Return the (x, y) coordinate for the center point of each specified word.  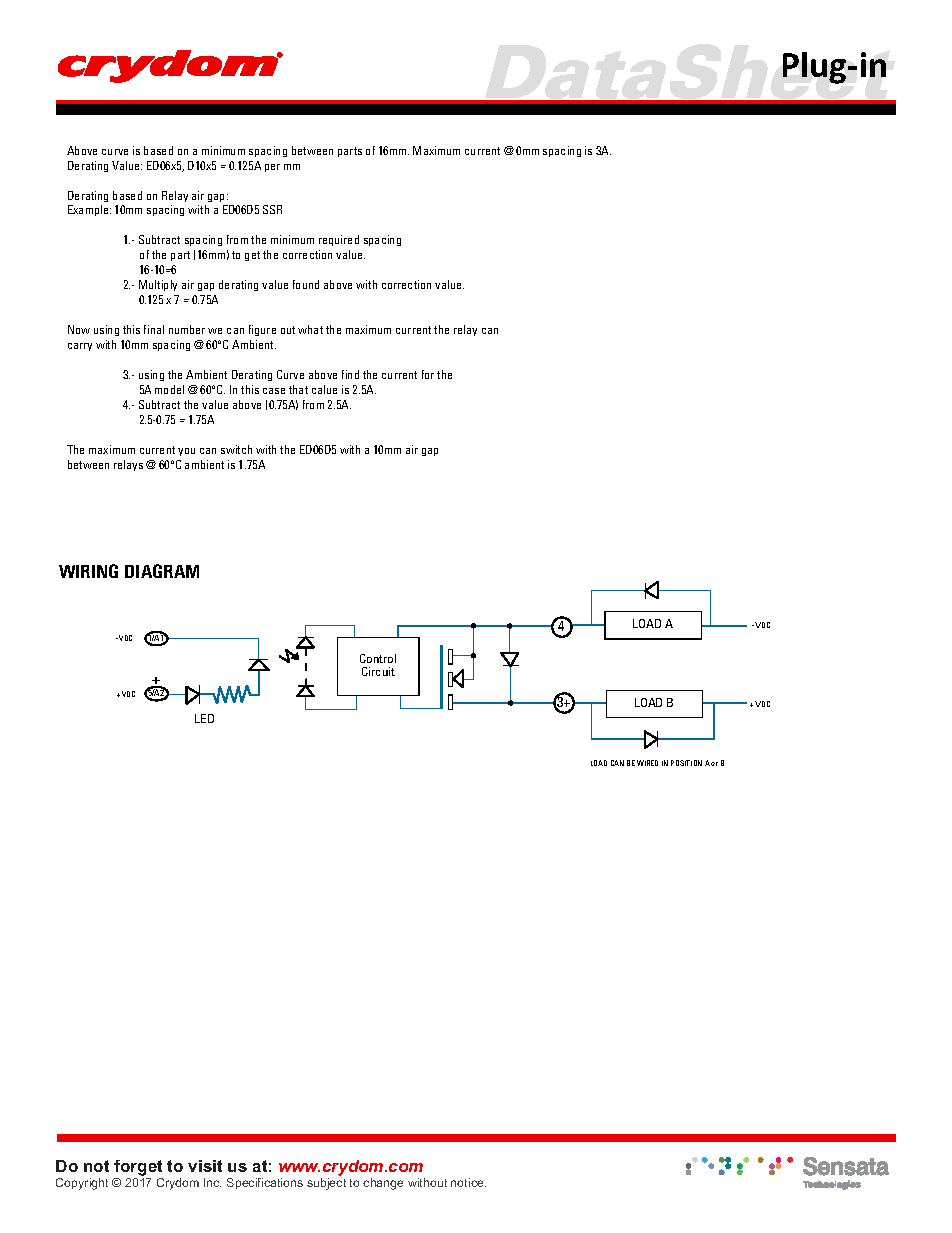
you (186, 452)
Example (89, 210)
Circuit (378, 671)
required (339, 240)
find (350, 374)
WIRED (647, 763)
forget (138, 1168)
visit (205, 1166)
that (298, 389)
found (306, 284)
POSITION (686, 763)
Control (378, 658)
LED (204, 718)
